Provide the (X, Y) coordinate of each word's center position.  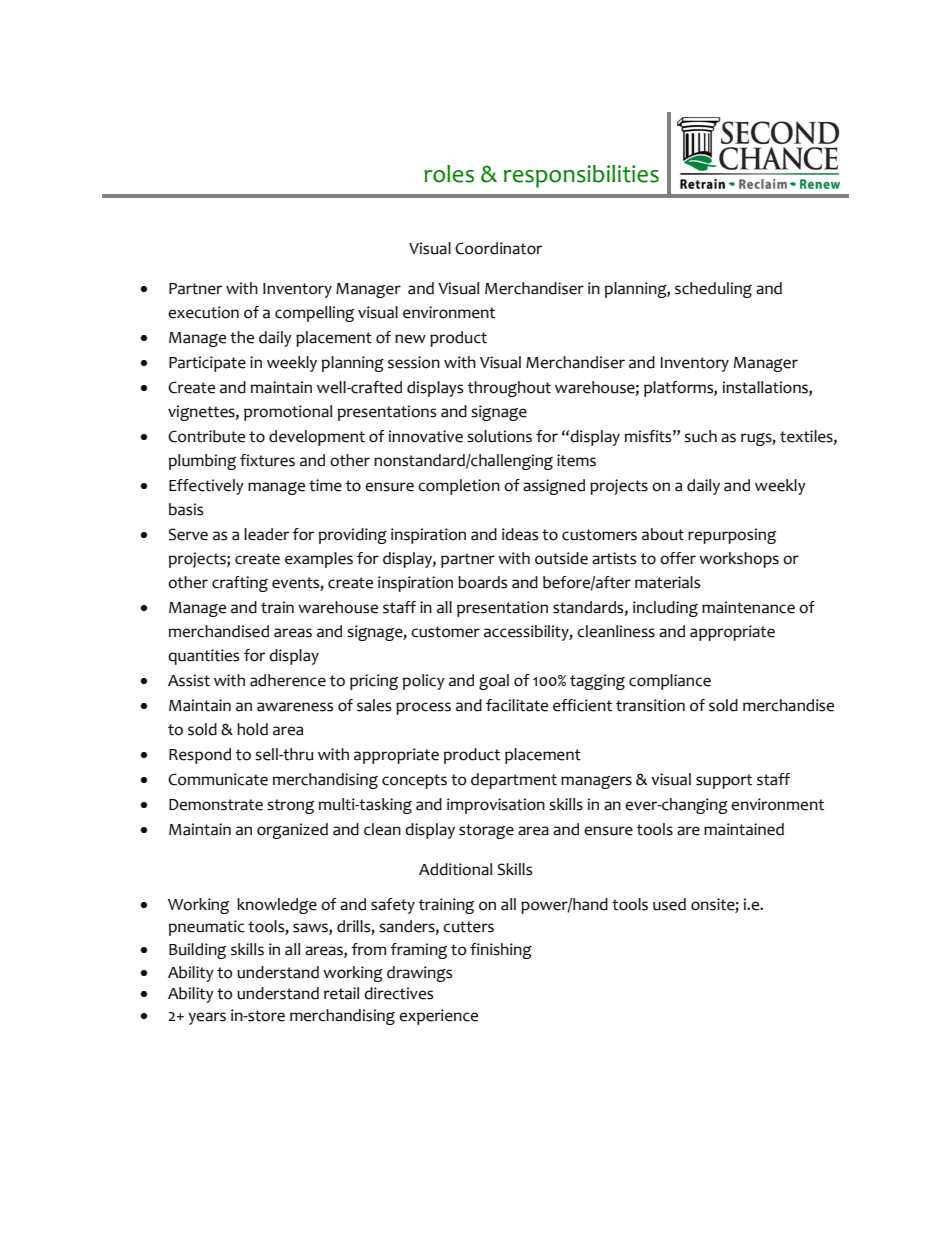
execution (203, 312)
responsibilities (581, 176)
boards (482, 582)
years (207, 1018)
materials (667, 582)
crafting (240, 584)
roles (449, 174)
